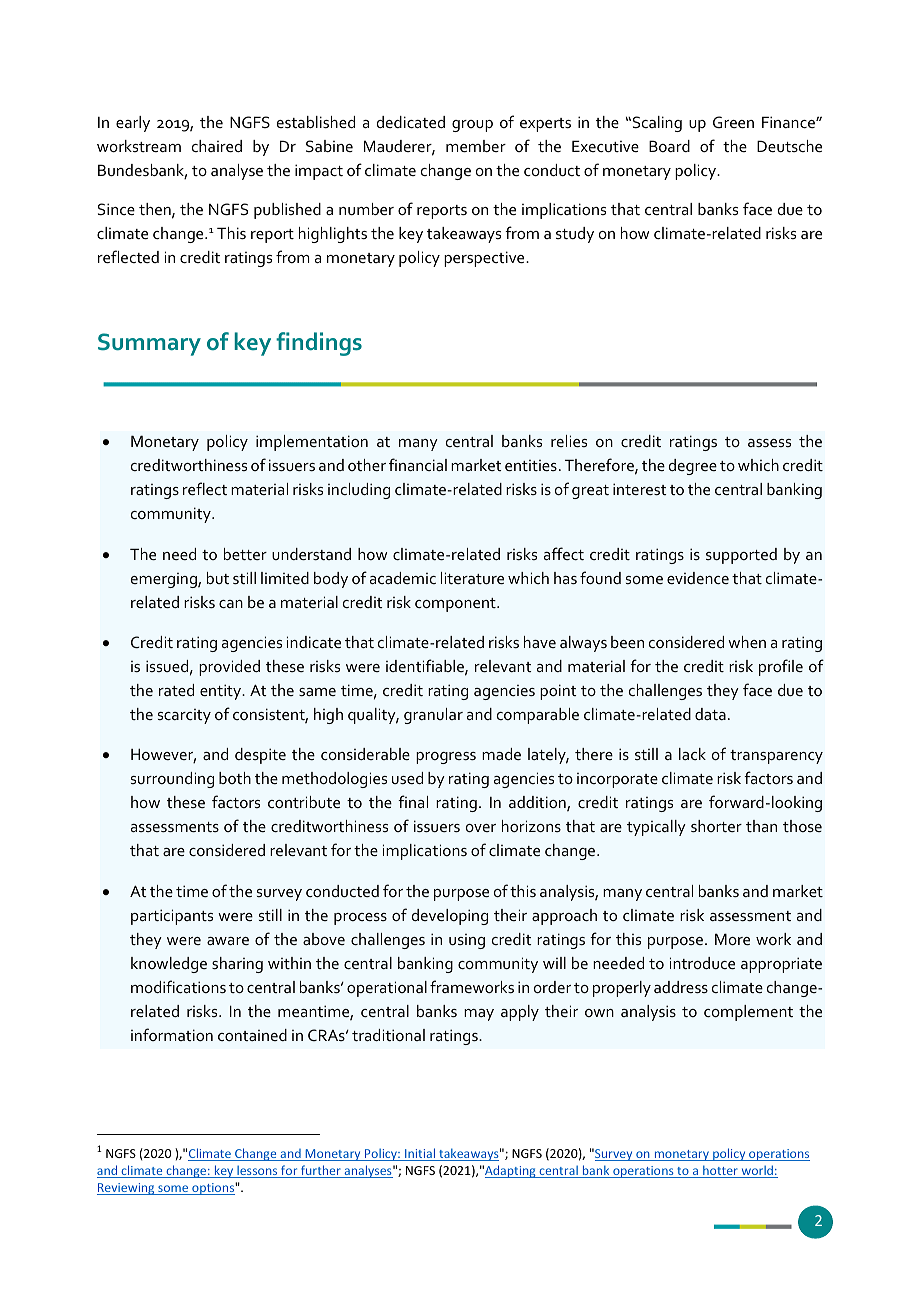 The width and height of the screenshot is (924, 1308). What do you see at coordinates (720, 1171) in the screenshot?
I see `hotter` at bounding box center [720, 1171].
